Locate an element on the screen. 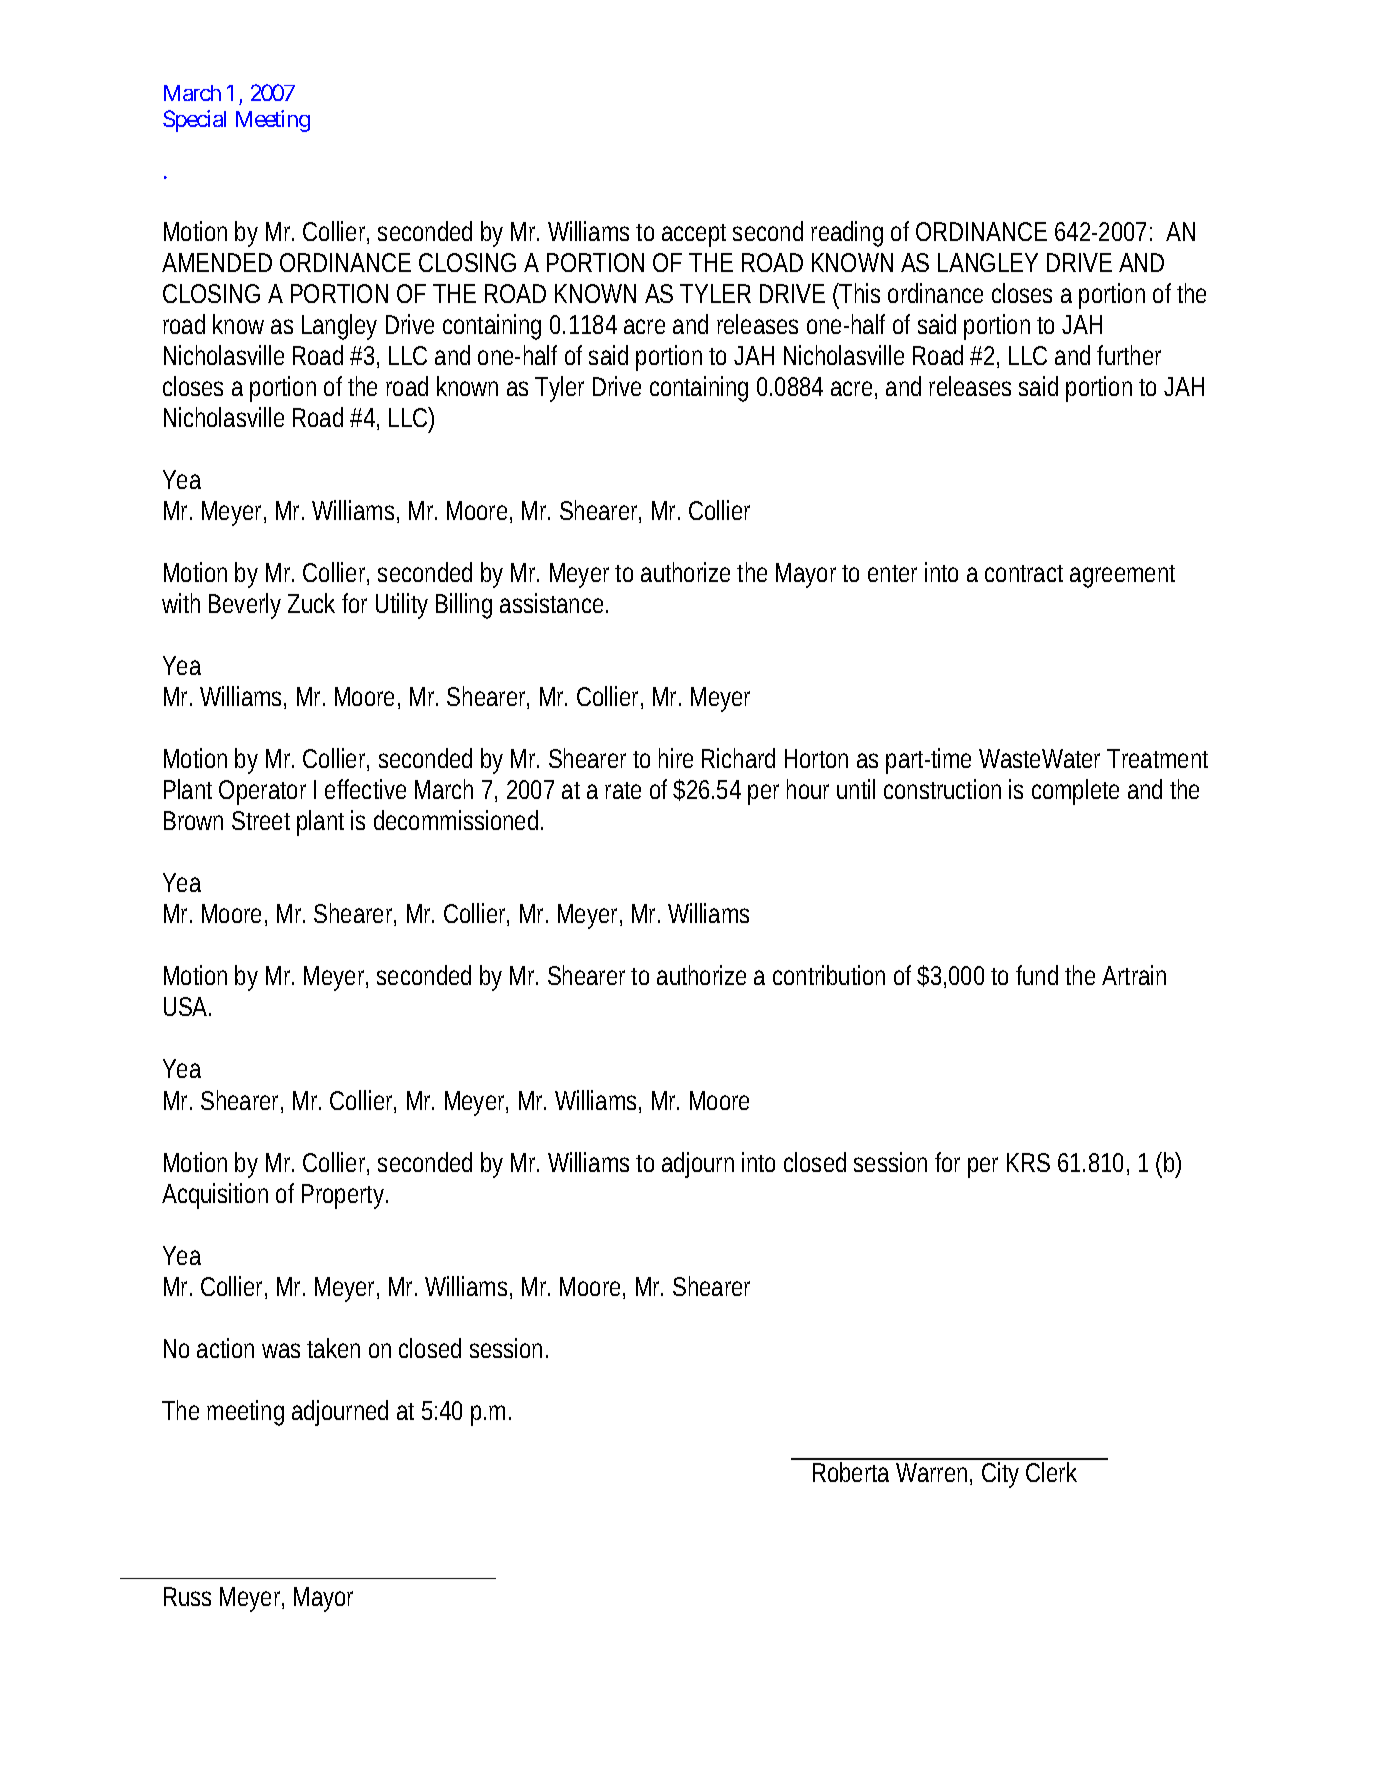 This screenshot has height=1785, width=1379. Russ is located at coordinates (187, 1596).
